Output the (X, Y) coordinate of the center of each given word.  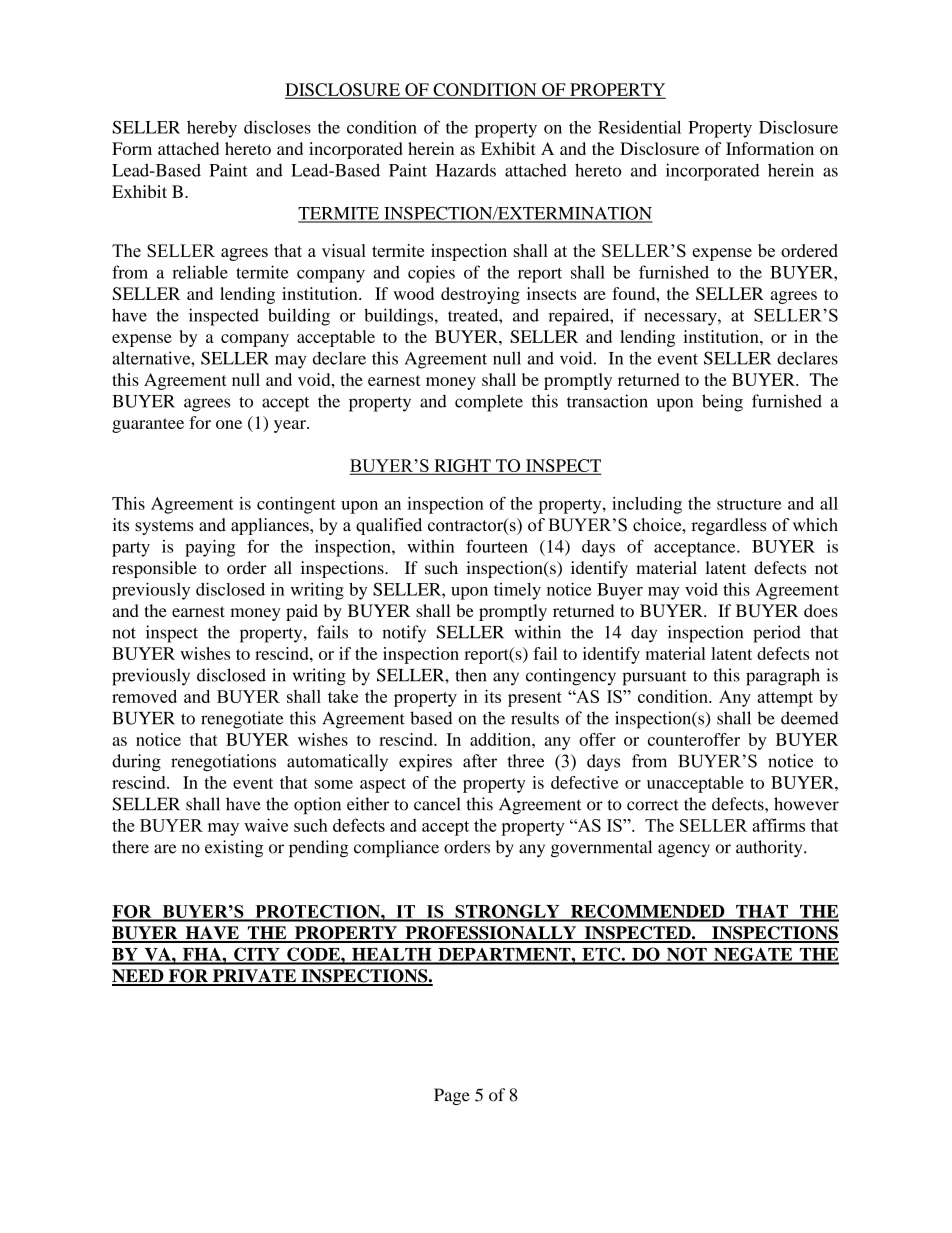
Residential (639, 127)
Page (452, 1096)
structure (749, 504)
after (480, 761)
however (806, 804)
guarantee (148, 425)
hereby (212, 129)
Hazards (466, 170)
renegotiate (242, 720)
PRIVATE (254, 977)
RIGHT (462, 467)
